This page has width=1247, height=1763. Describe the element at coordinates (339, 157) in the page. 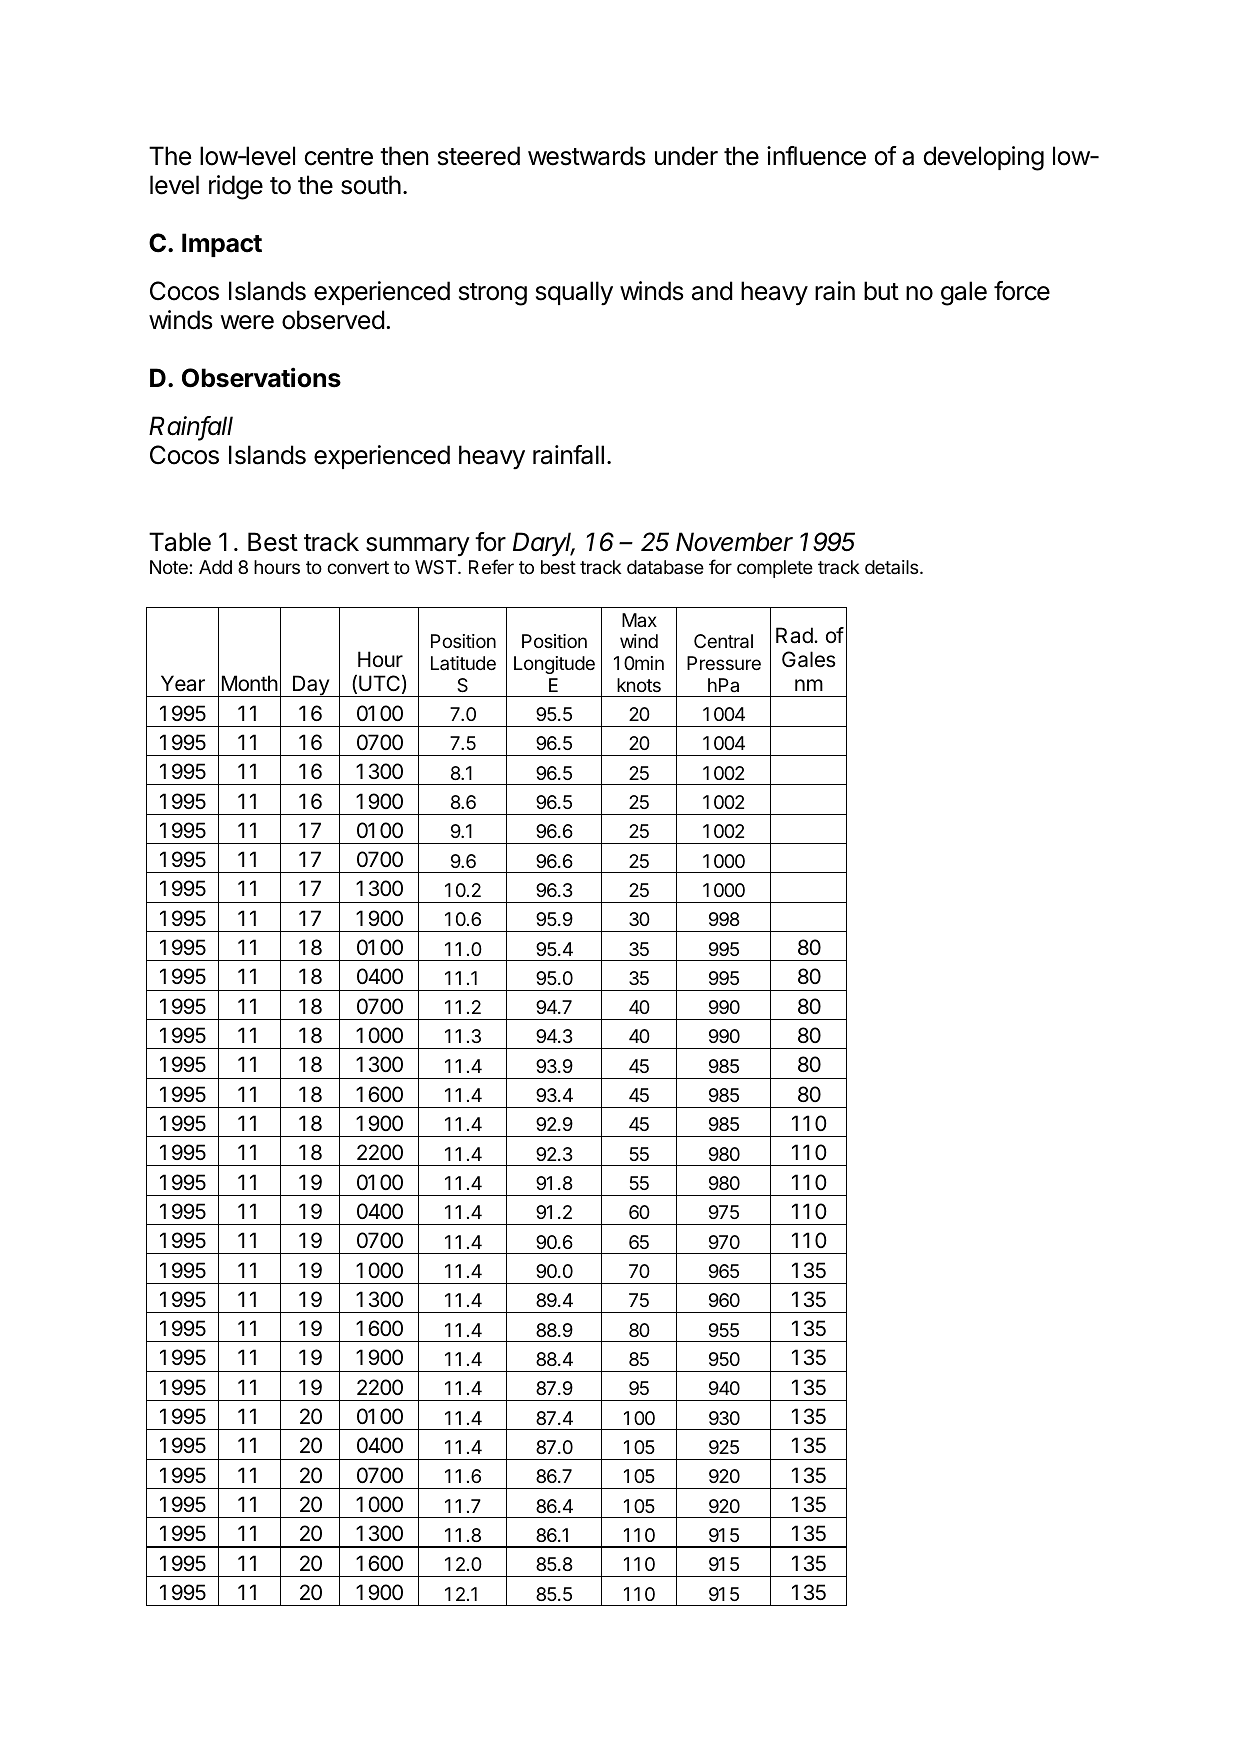

I see `centre` at that location.
